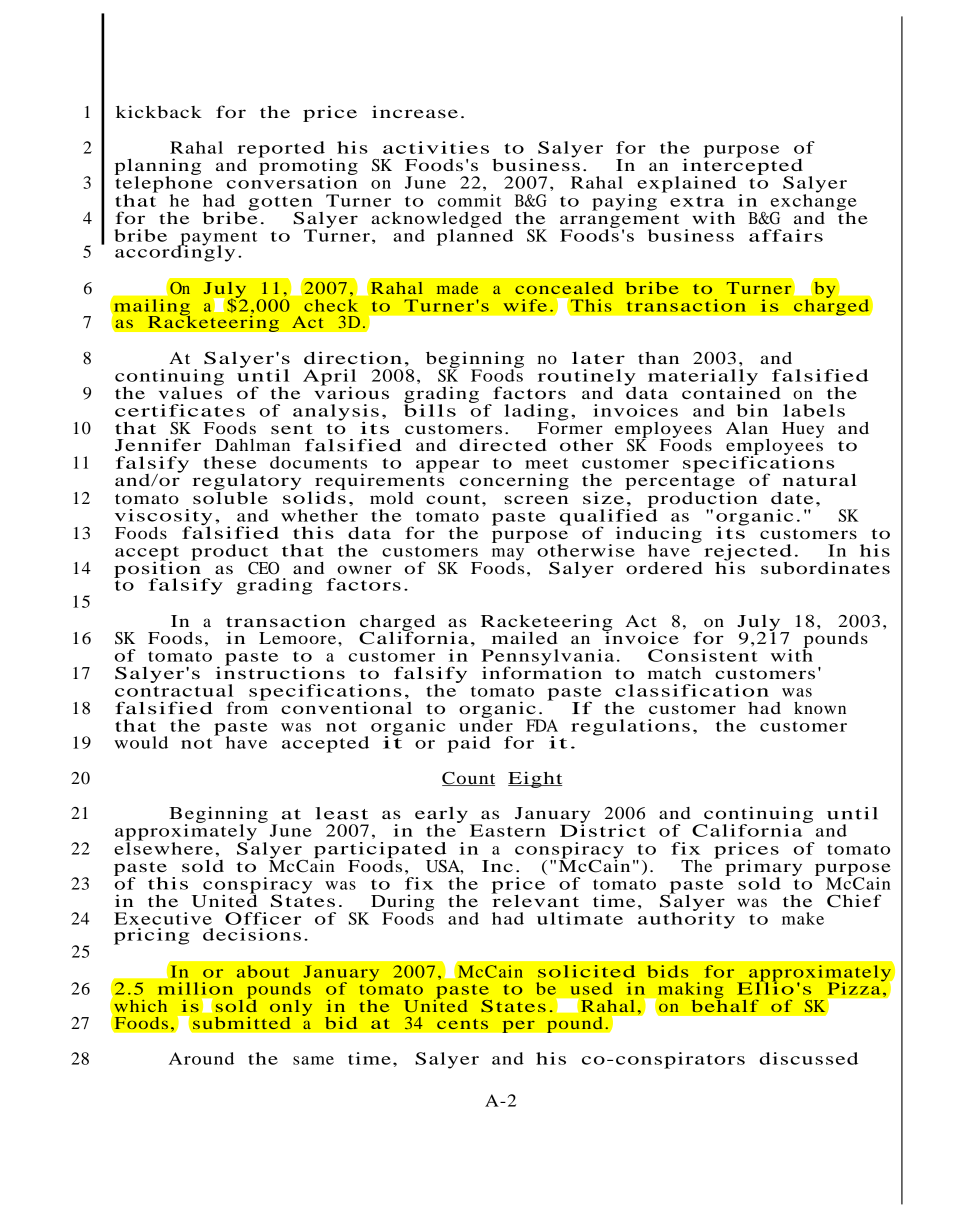  What do you see at coordinates (486, 724) in the screenshot?
I see `under` at bounding box center [486, 724].
